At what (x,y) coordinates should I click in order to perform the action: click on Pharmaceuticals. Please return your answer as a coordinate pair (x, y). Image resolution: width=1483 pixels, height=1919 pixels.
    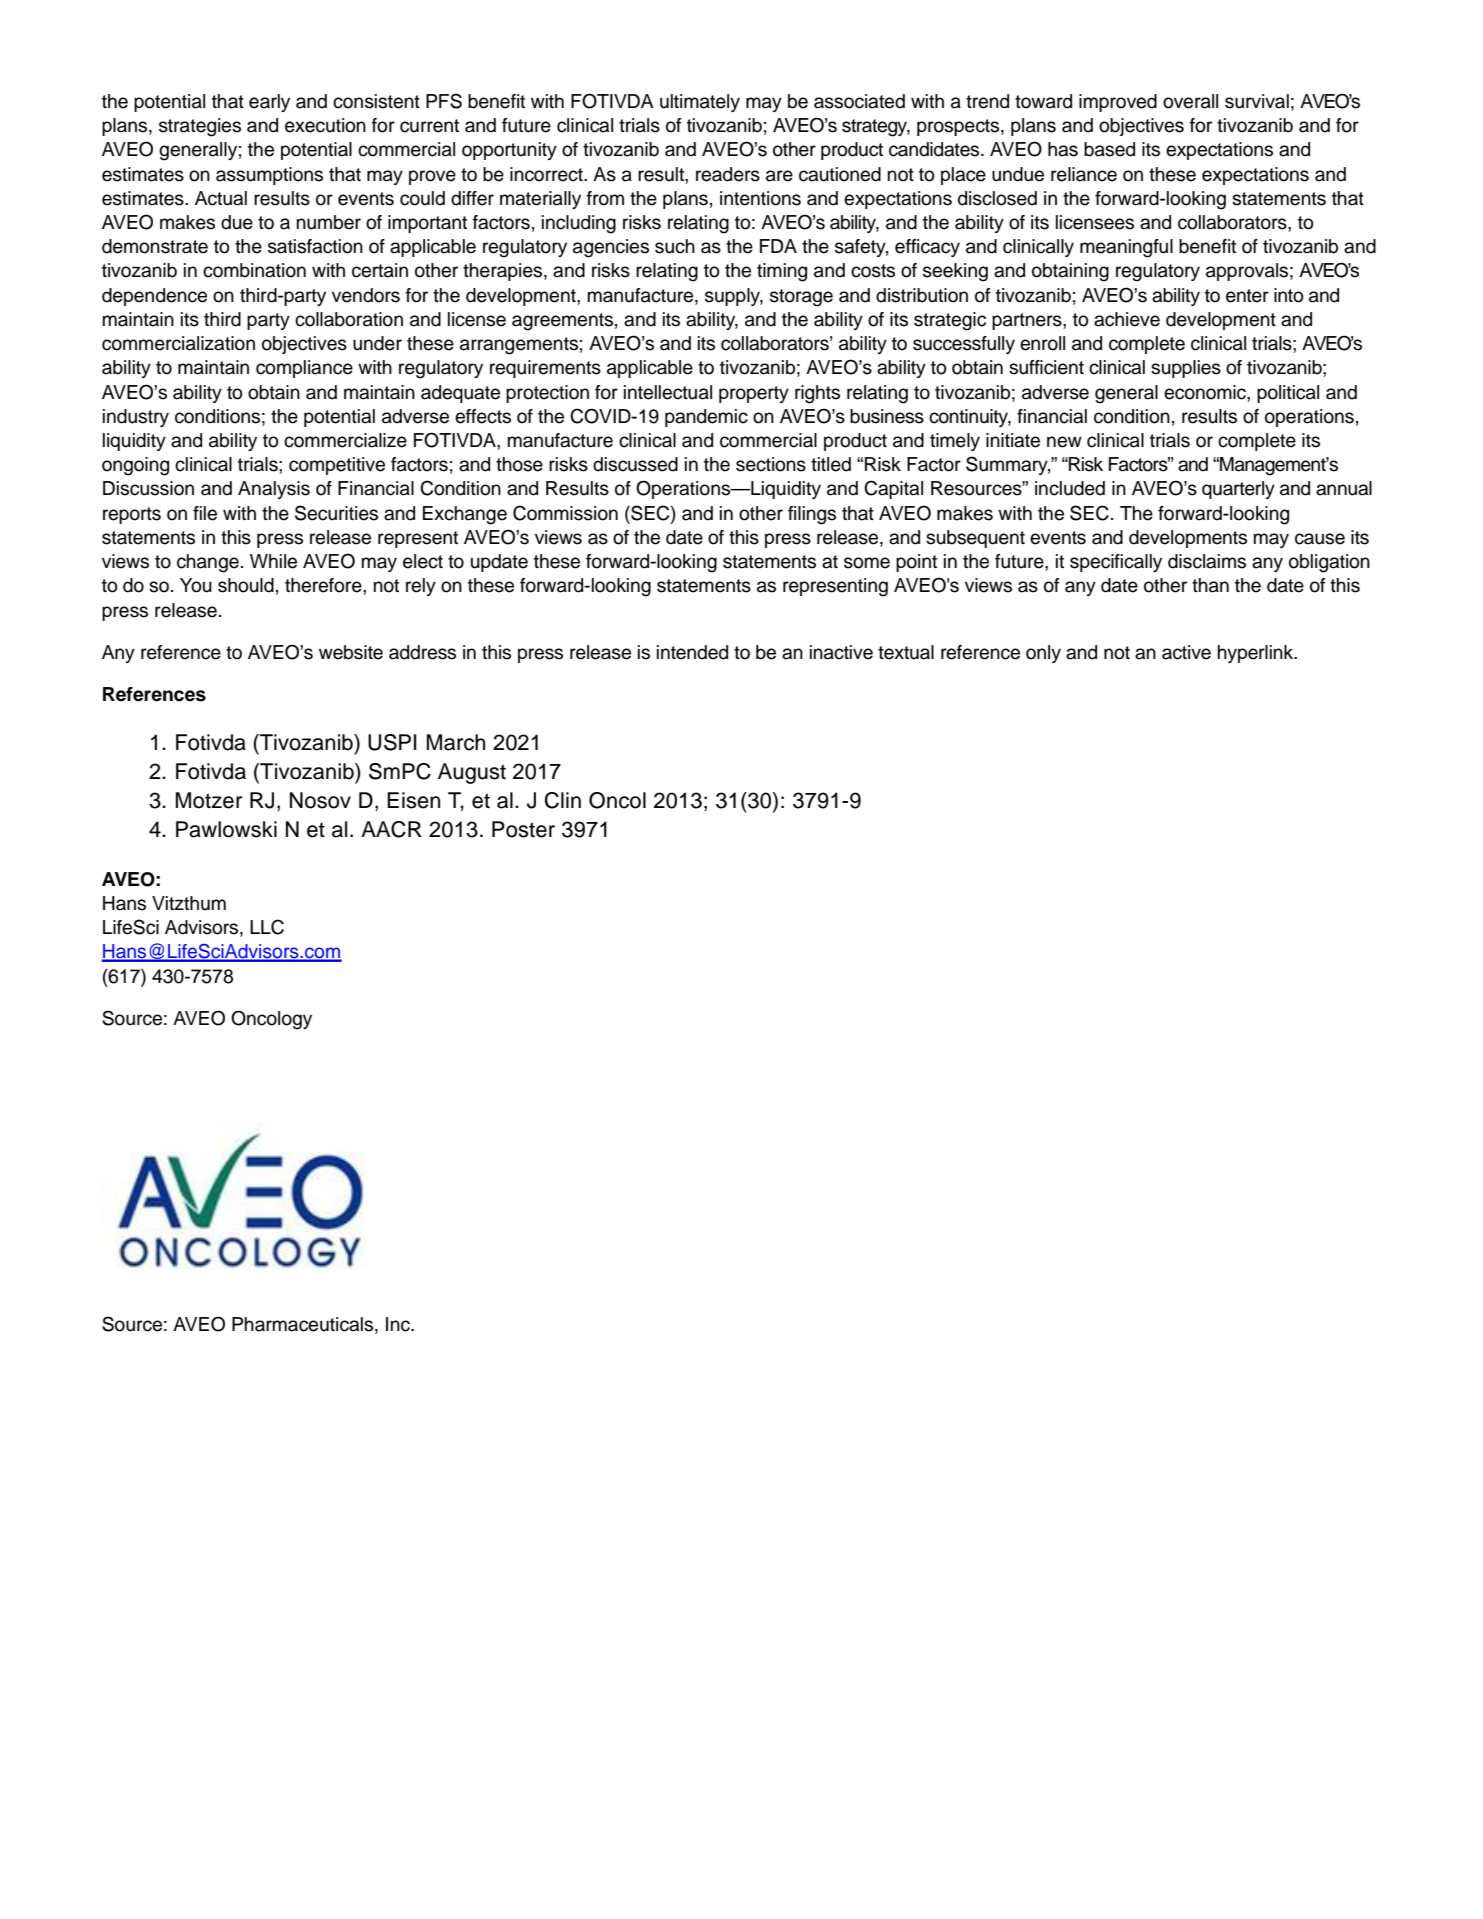
    Looking at the image, I should click on (304, 1325).
